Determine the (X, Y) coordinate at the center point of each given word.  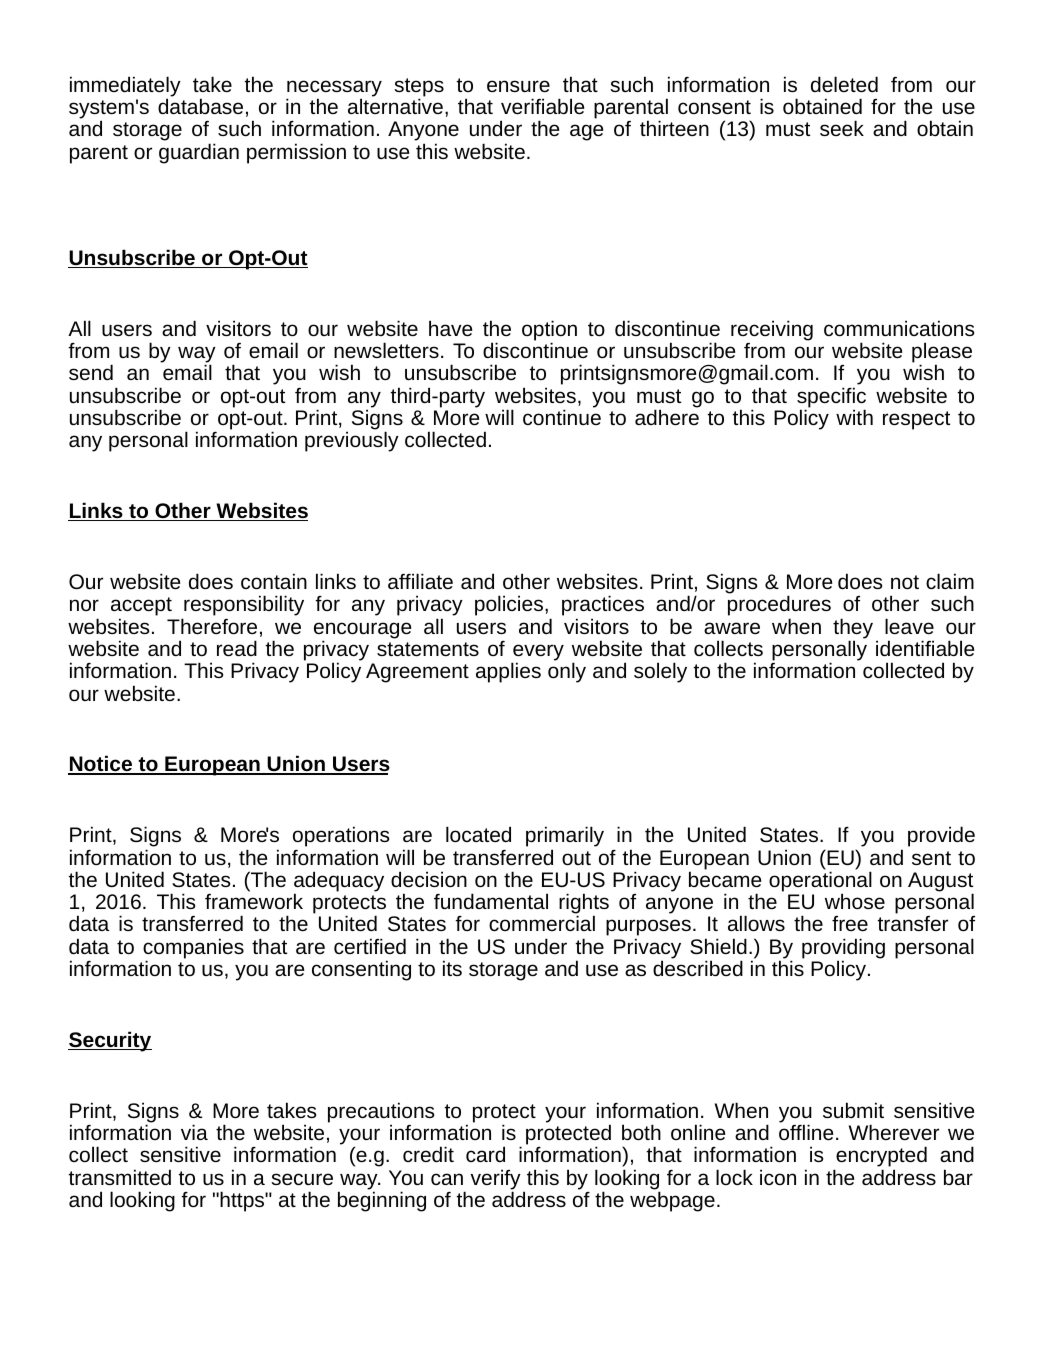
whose (855, 901)
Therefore (212, 626)
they (853, 629)
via (194, 1132)
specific (831, 398)
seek (842, 128)
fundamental (491, 901)
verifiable (543, 106)
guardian (199, 153)
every (538, 653)
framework (254, 901)
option (549, 331)
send (91, 372)
